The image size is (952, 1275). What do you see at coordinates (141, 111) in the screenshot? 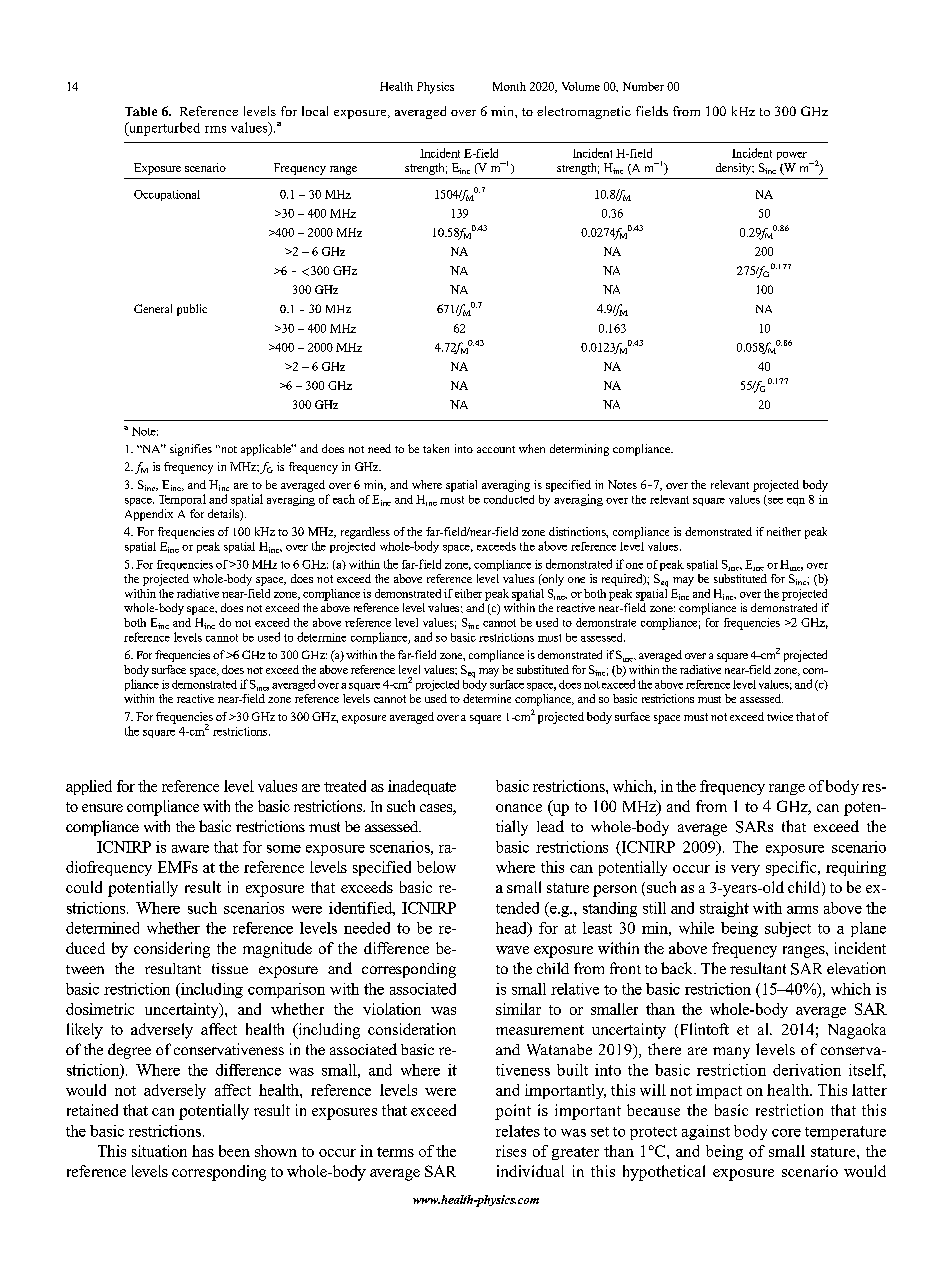
I see `Table` at bounding box center [141, 111].
